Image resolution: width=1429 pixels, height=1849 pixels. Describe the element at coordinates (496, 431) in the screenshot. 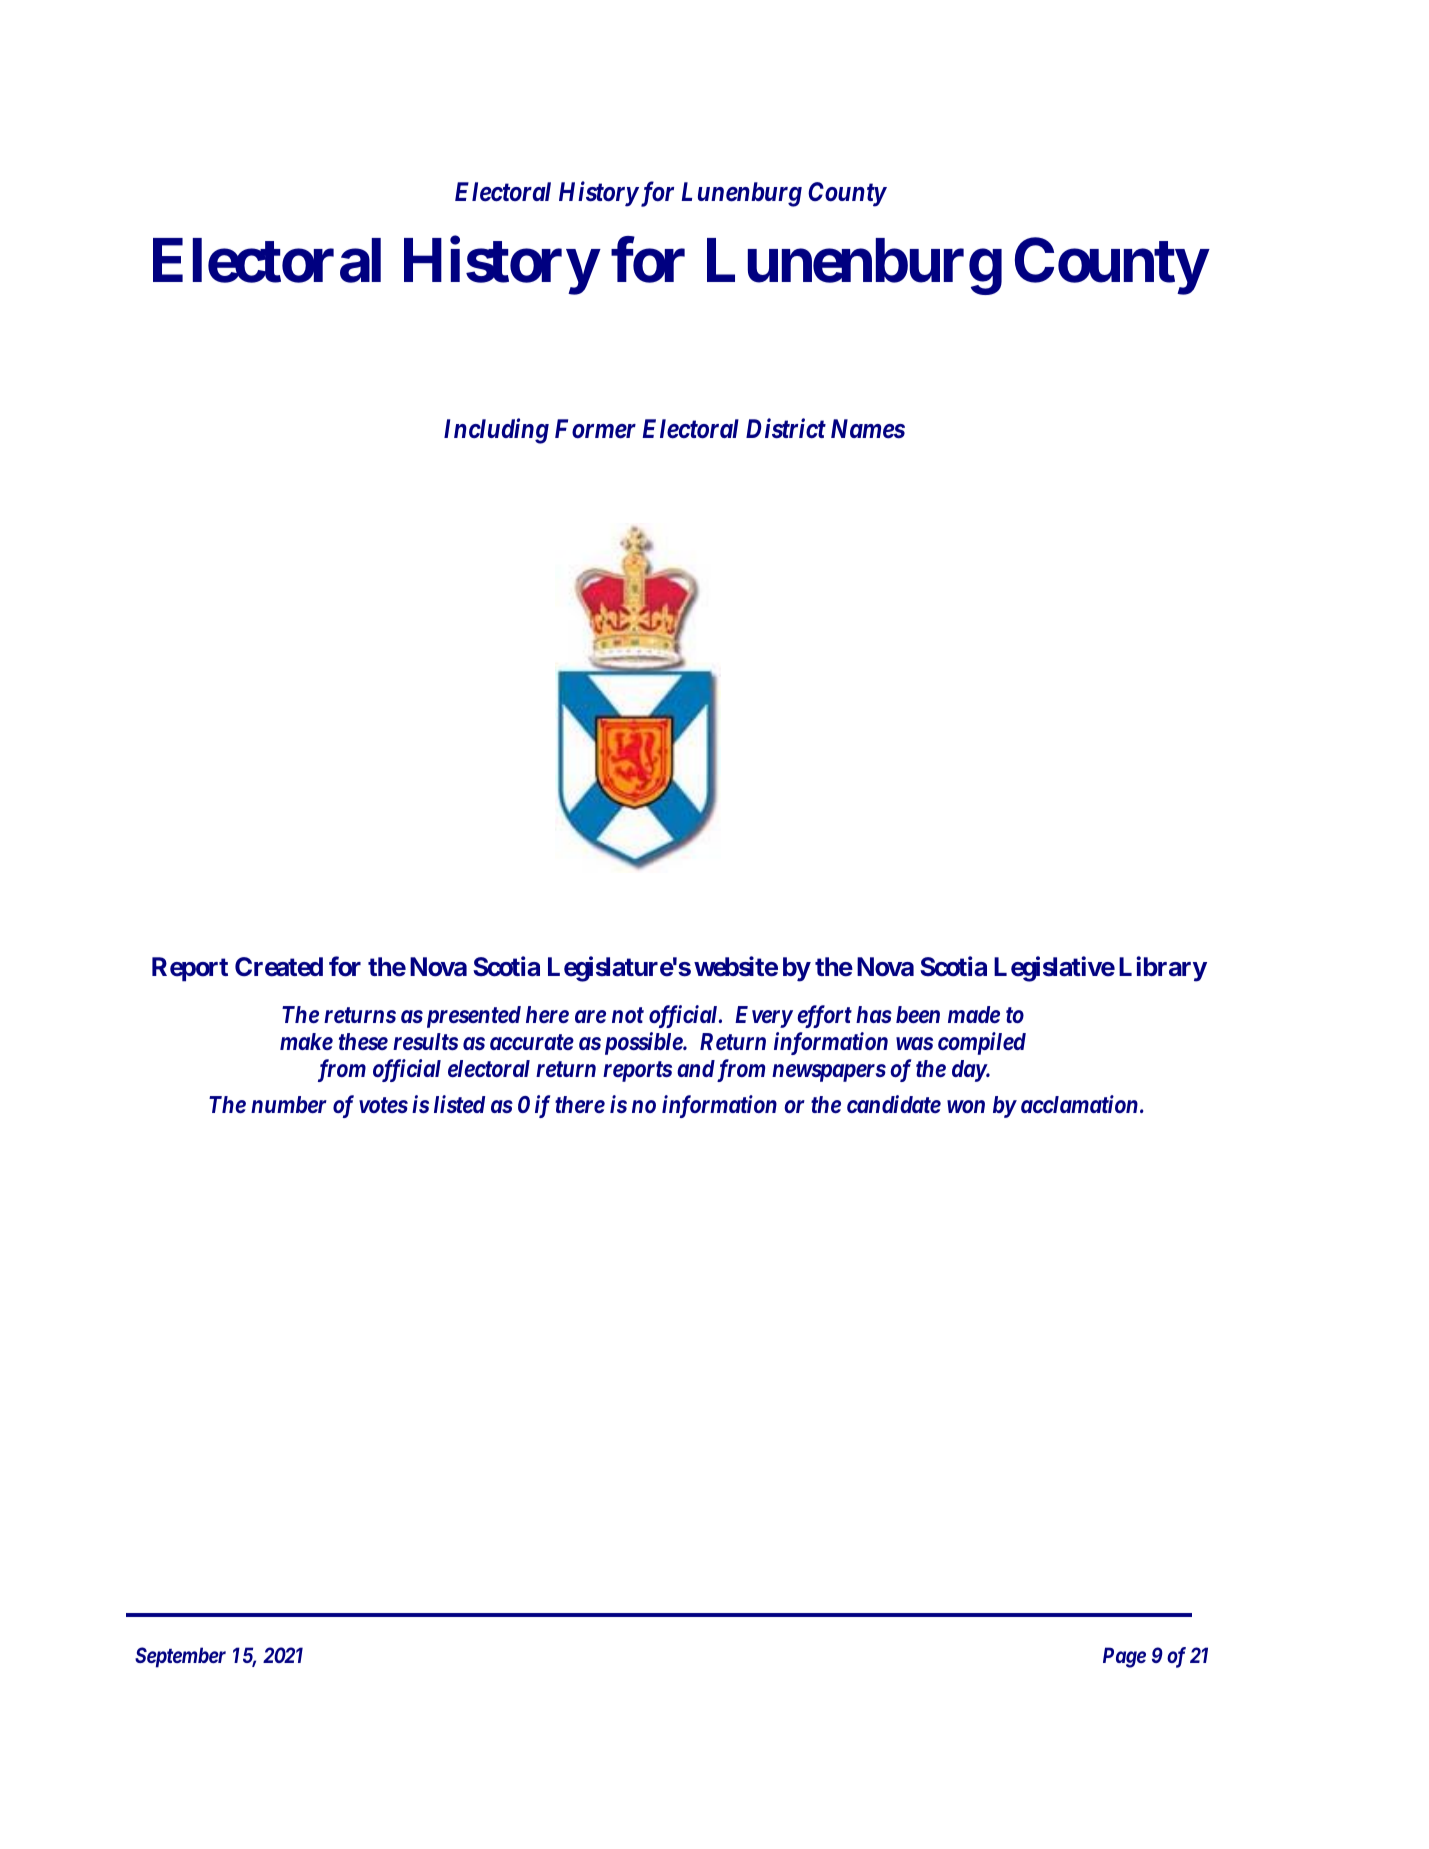

I see `Including` at that location.
